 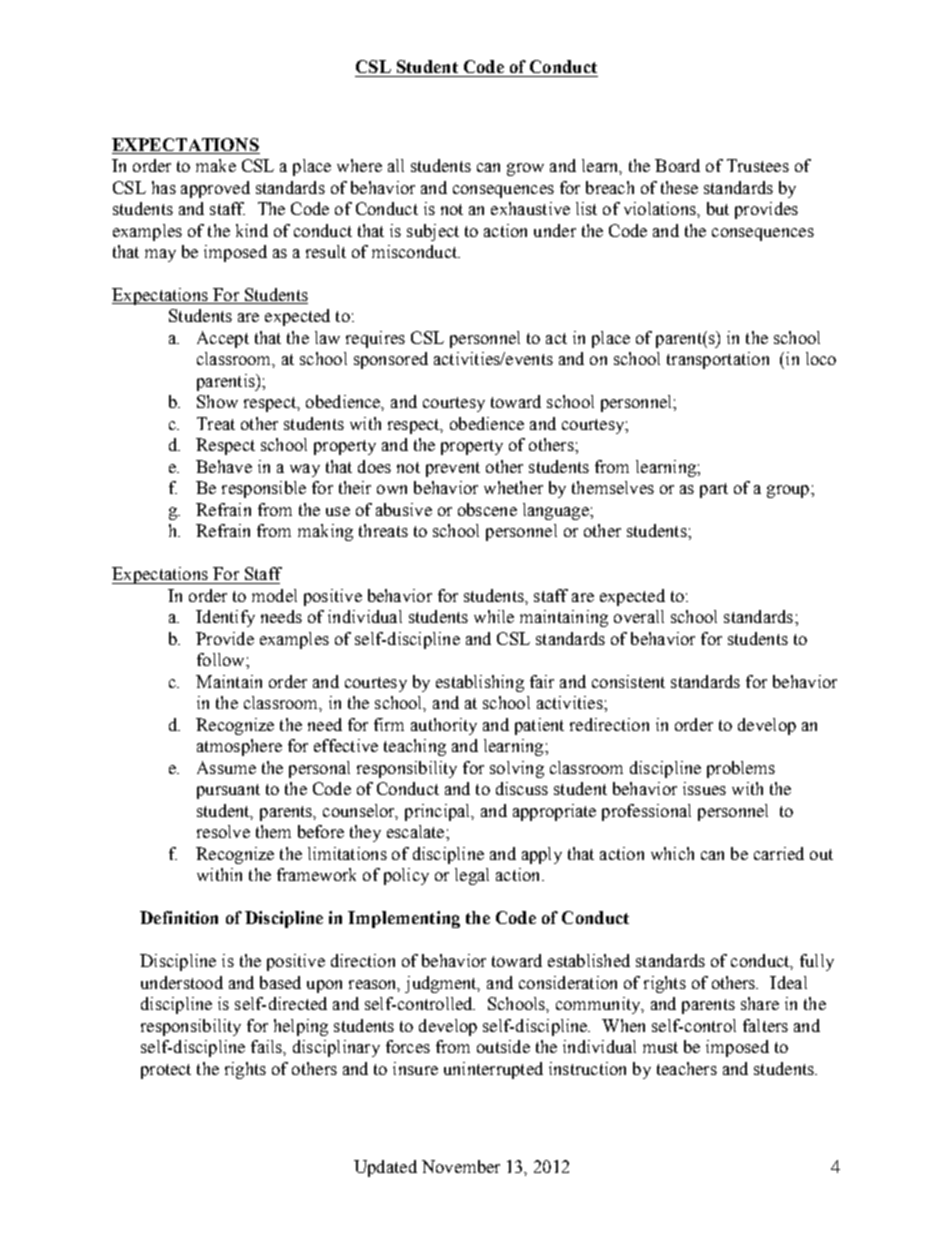 What do you see at coordinates (530, 208) in the page?
I see `exhaustive` at bounding box center [530, 208].
